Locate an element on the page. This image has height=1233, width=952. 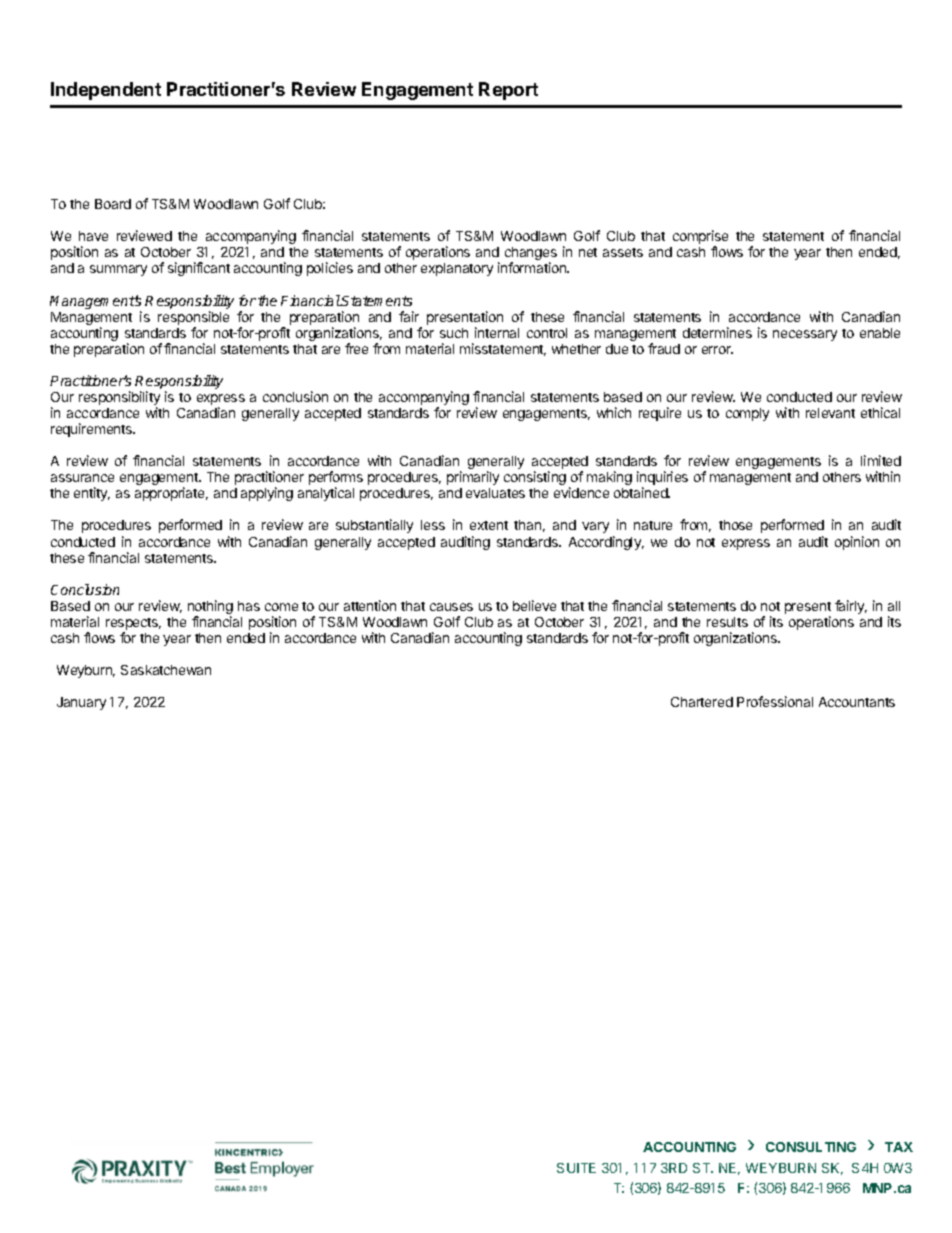
Professional is located at coordinates (775, 701).
